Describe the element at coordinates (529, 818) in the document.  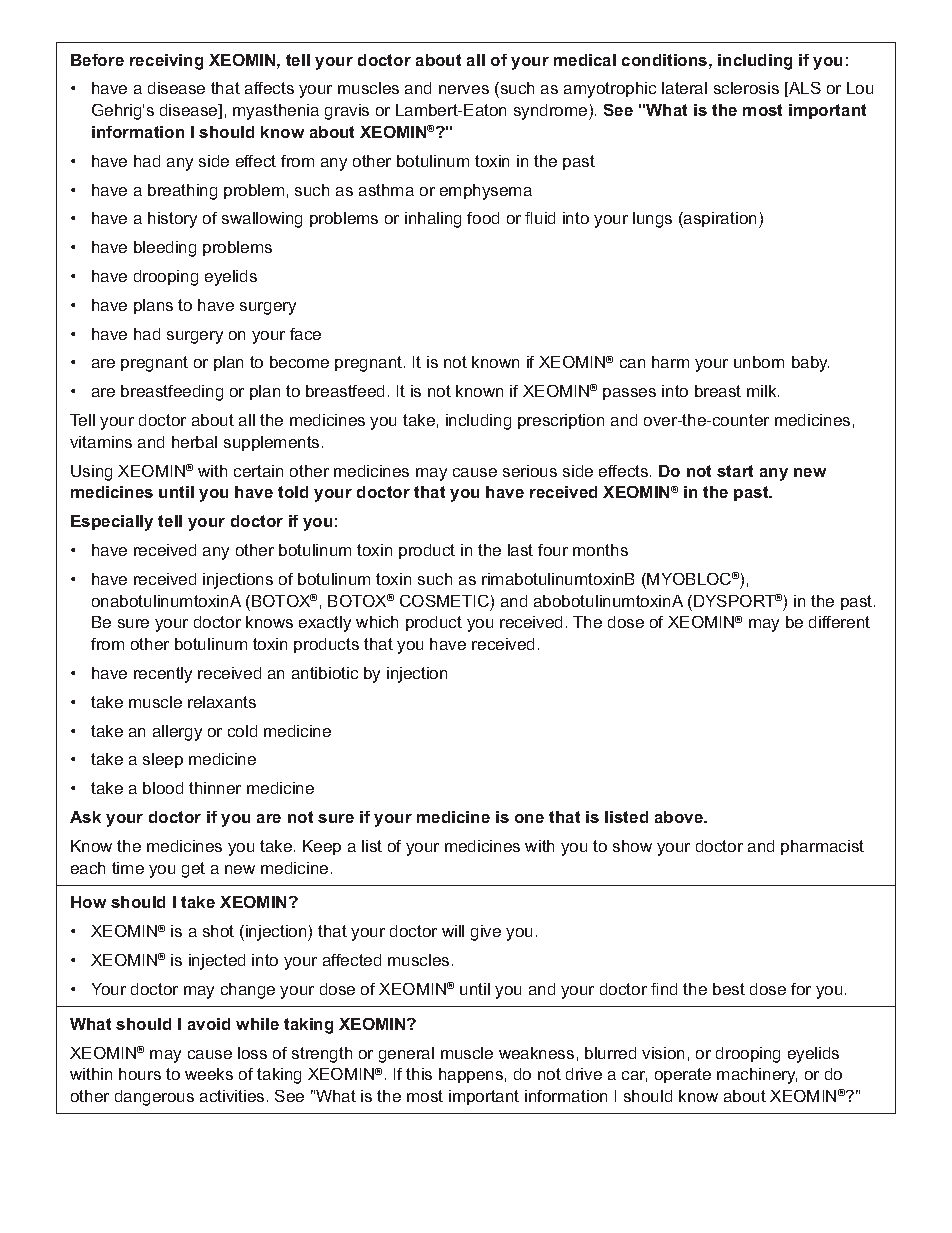
I see `one` at that location.
